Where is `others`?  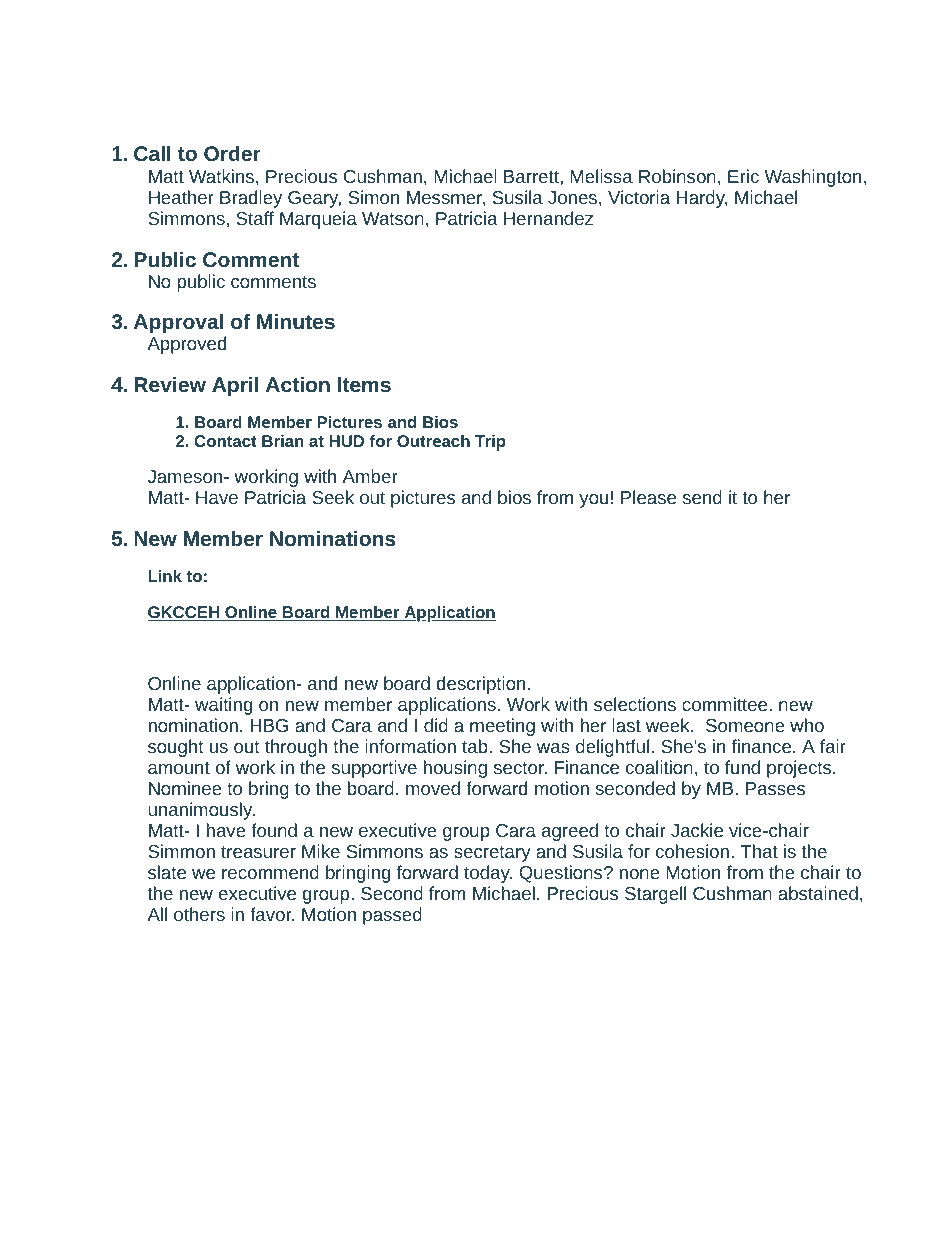 others is located at coordinates (199, 914).
